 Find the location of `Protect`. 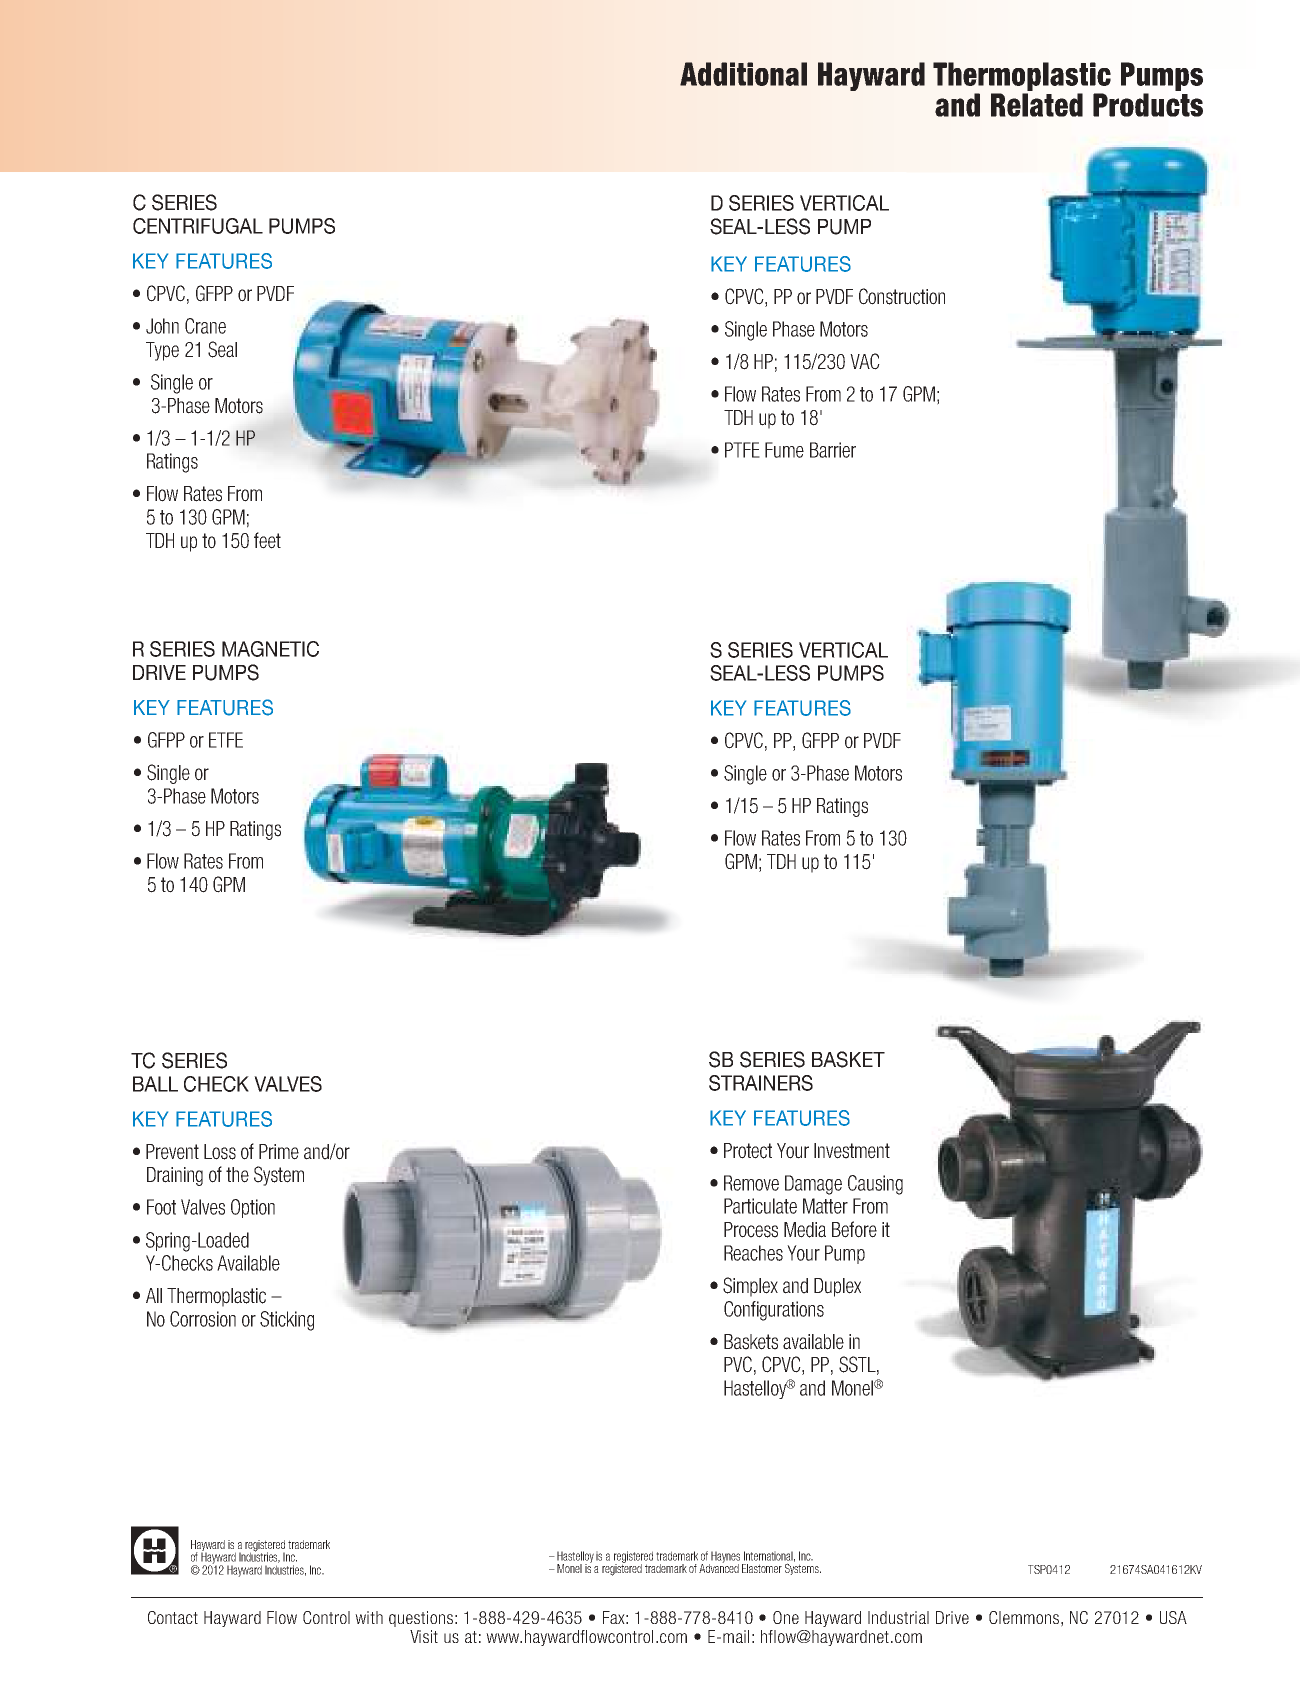

Protect is located at coordinates (748, 1151).
